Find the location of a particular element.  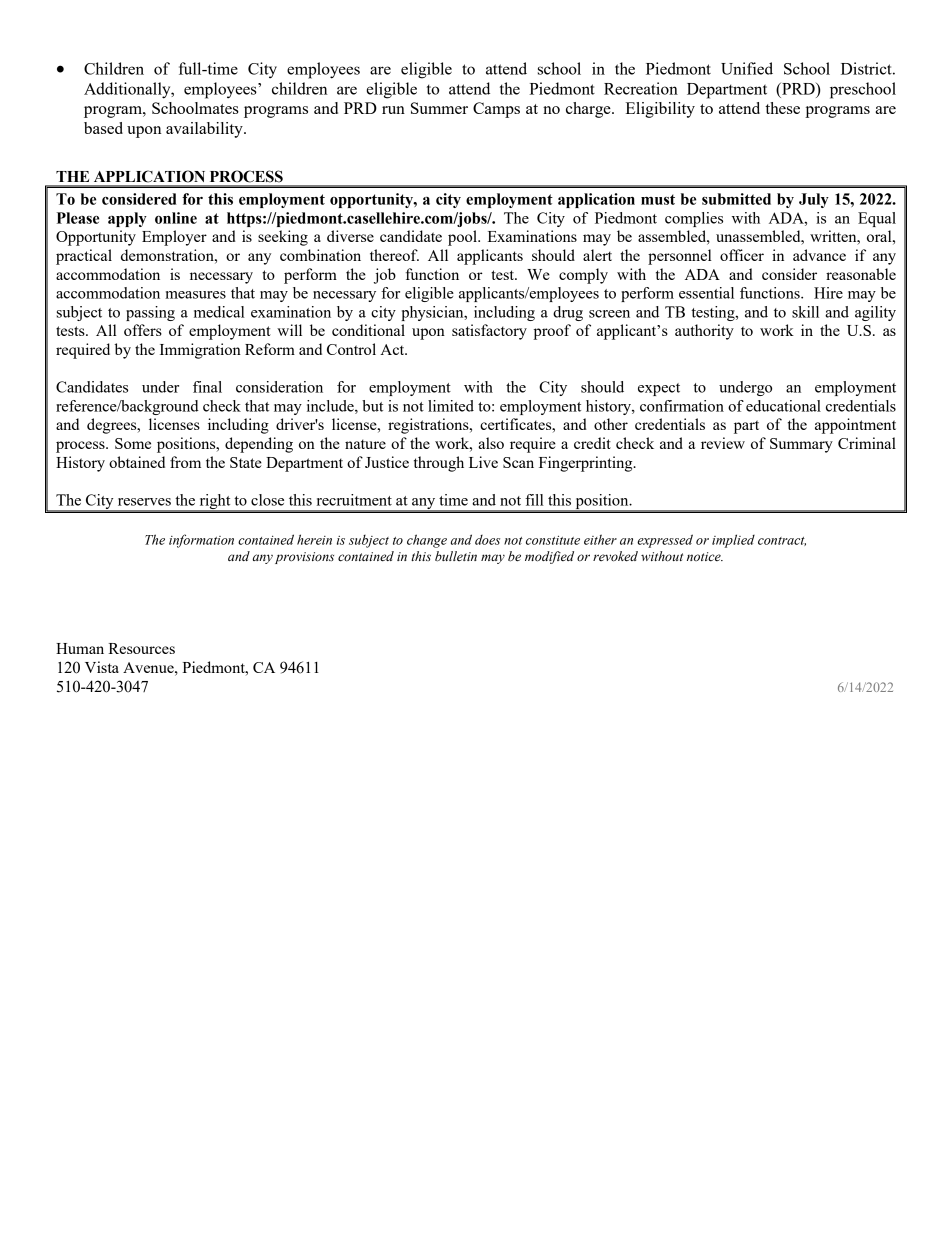

advance is located at coordinates (819, 255).
